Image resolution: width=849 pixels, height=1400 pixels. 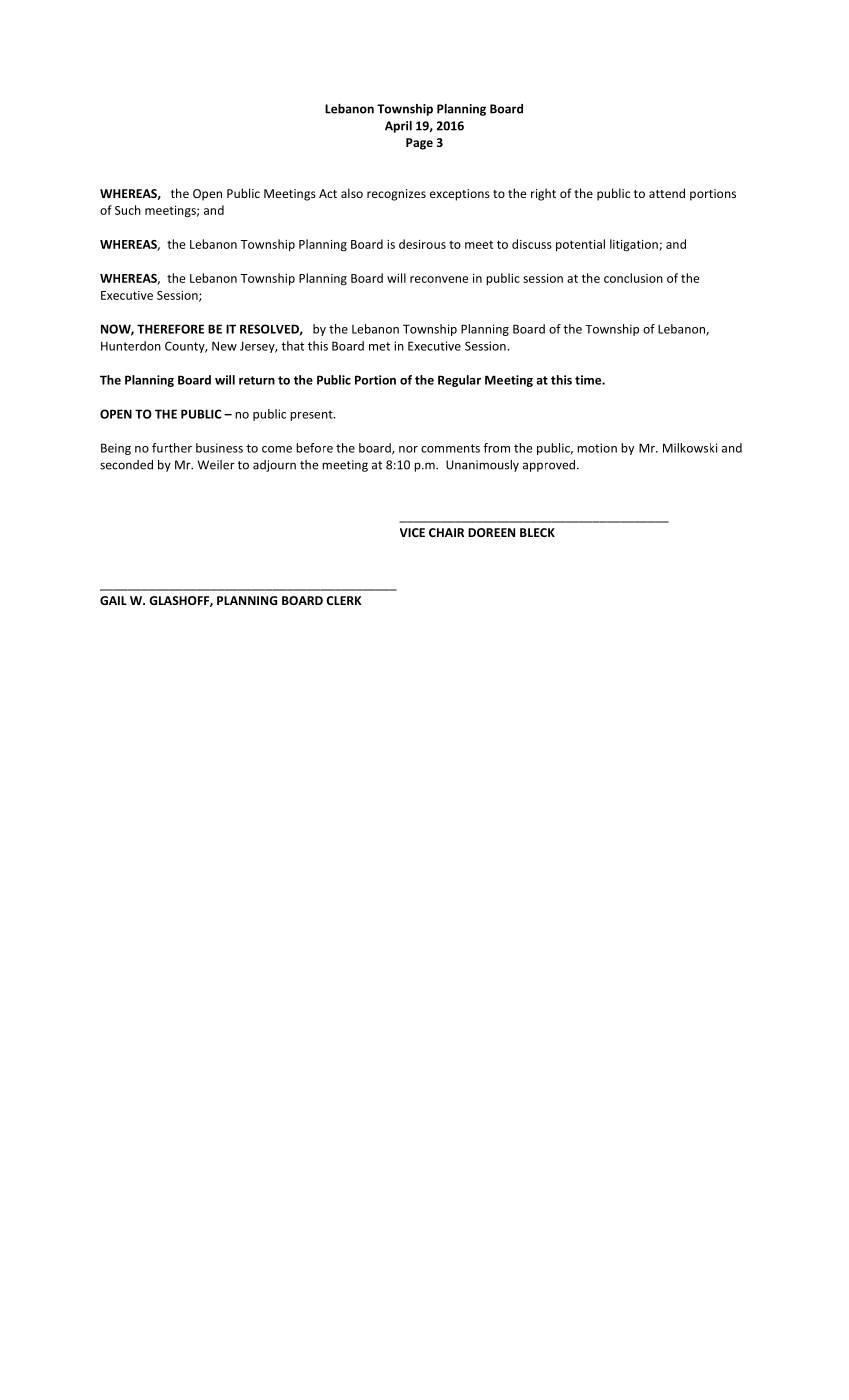 What do you see at coordinates (419, 144) in the screenshot?
I see `Page` at bounding box center [419, 144].
